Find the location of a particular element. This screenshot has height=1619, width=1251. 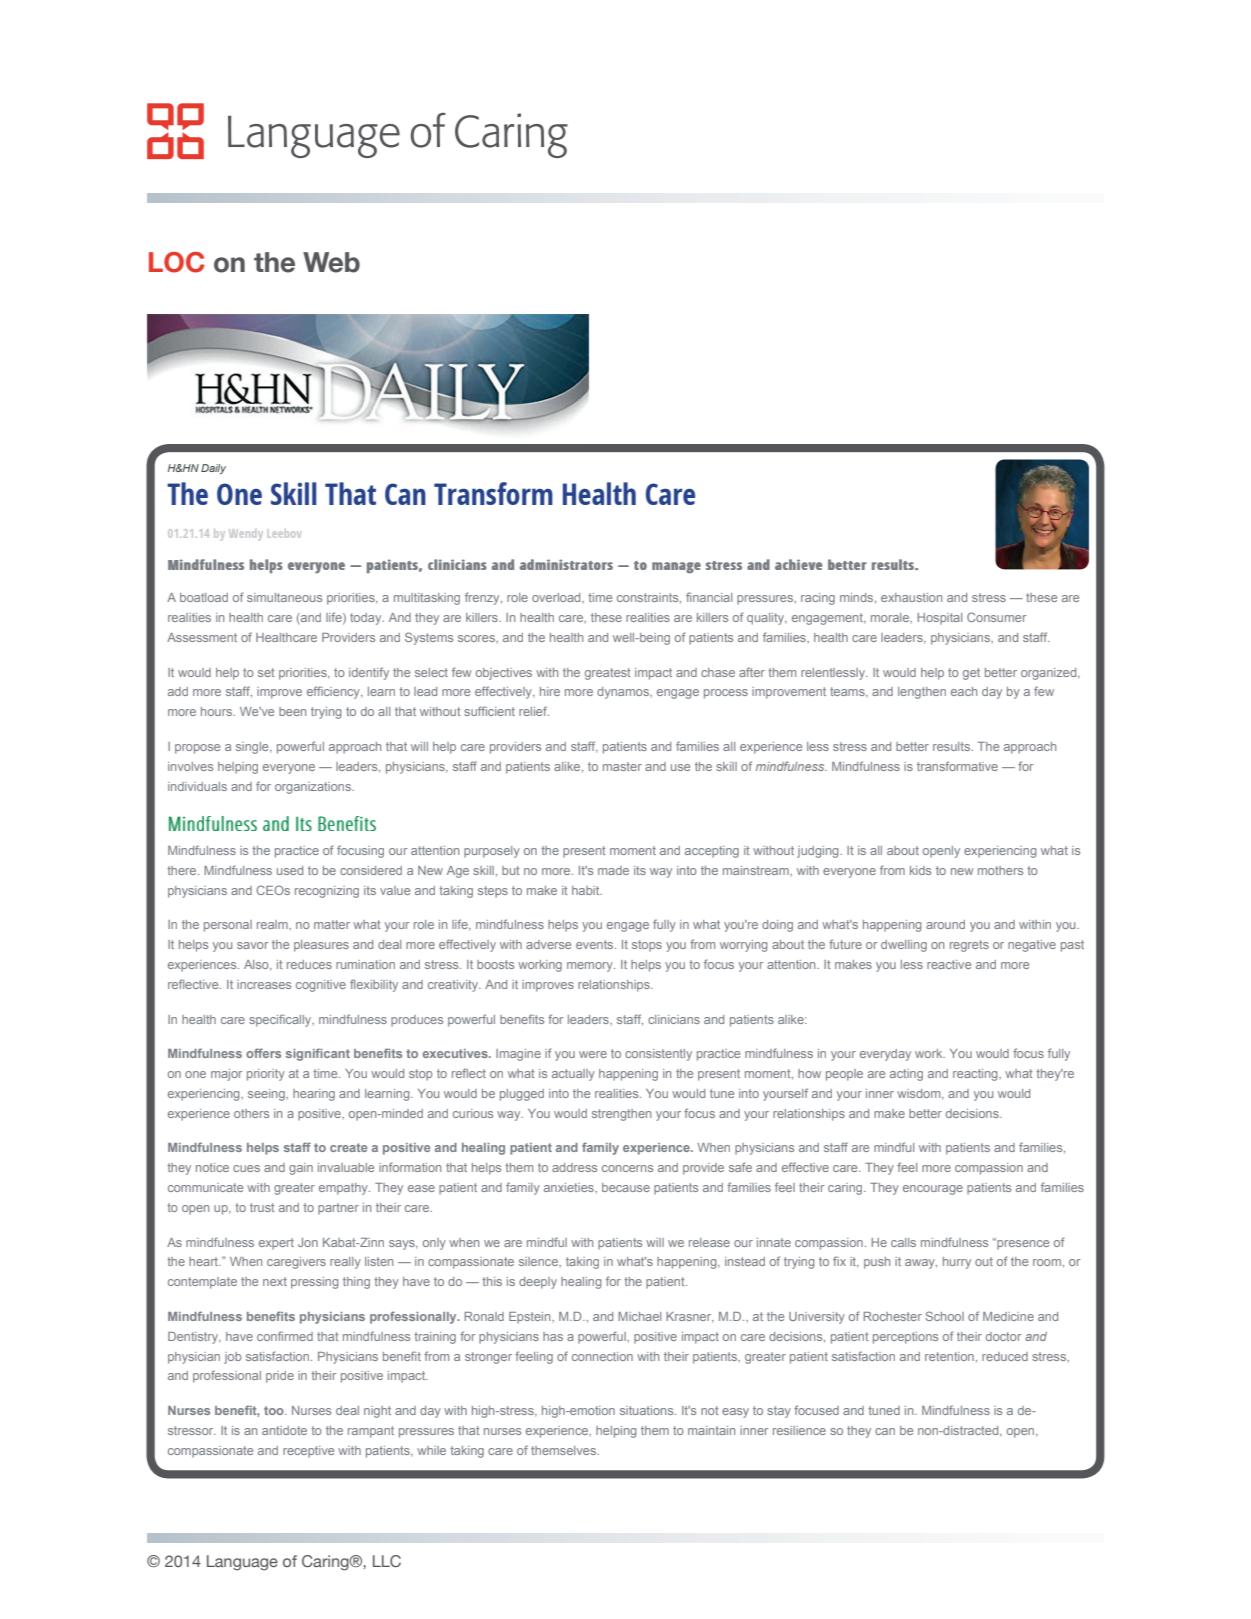

financial is located at coordinates (709, 597).
